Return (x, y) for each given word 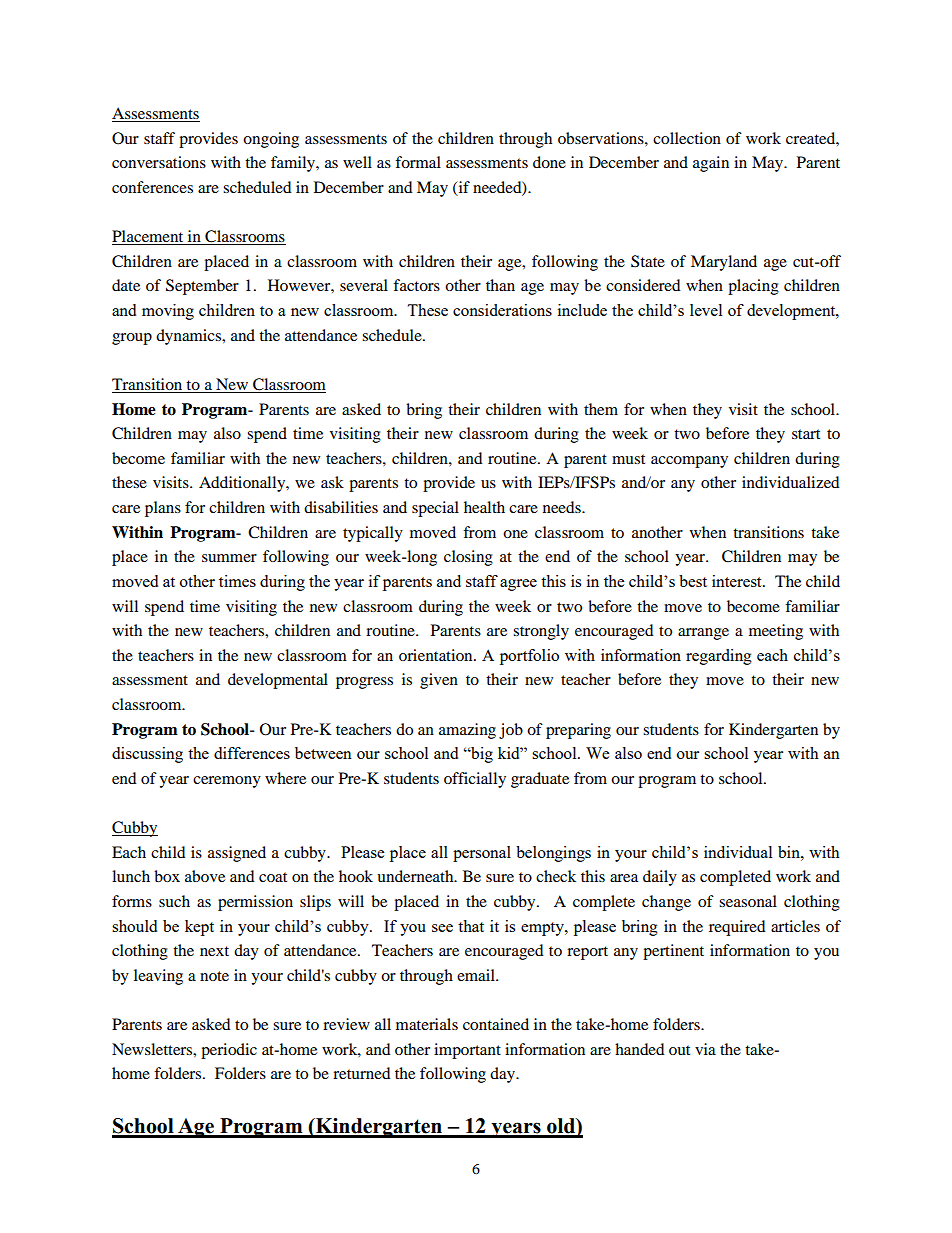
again (711, 164)
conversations (159, 162)
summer (229, 558)
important (467, 1051)
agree (518, 585)
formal (418, 162)
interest (738, 581)
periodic (229, 1051)
